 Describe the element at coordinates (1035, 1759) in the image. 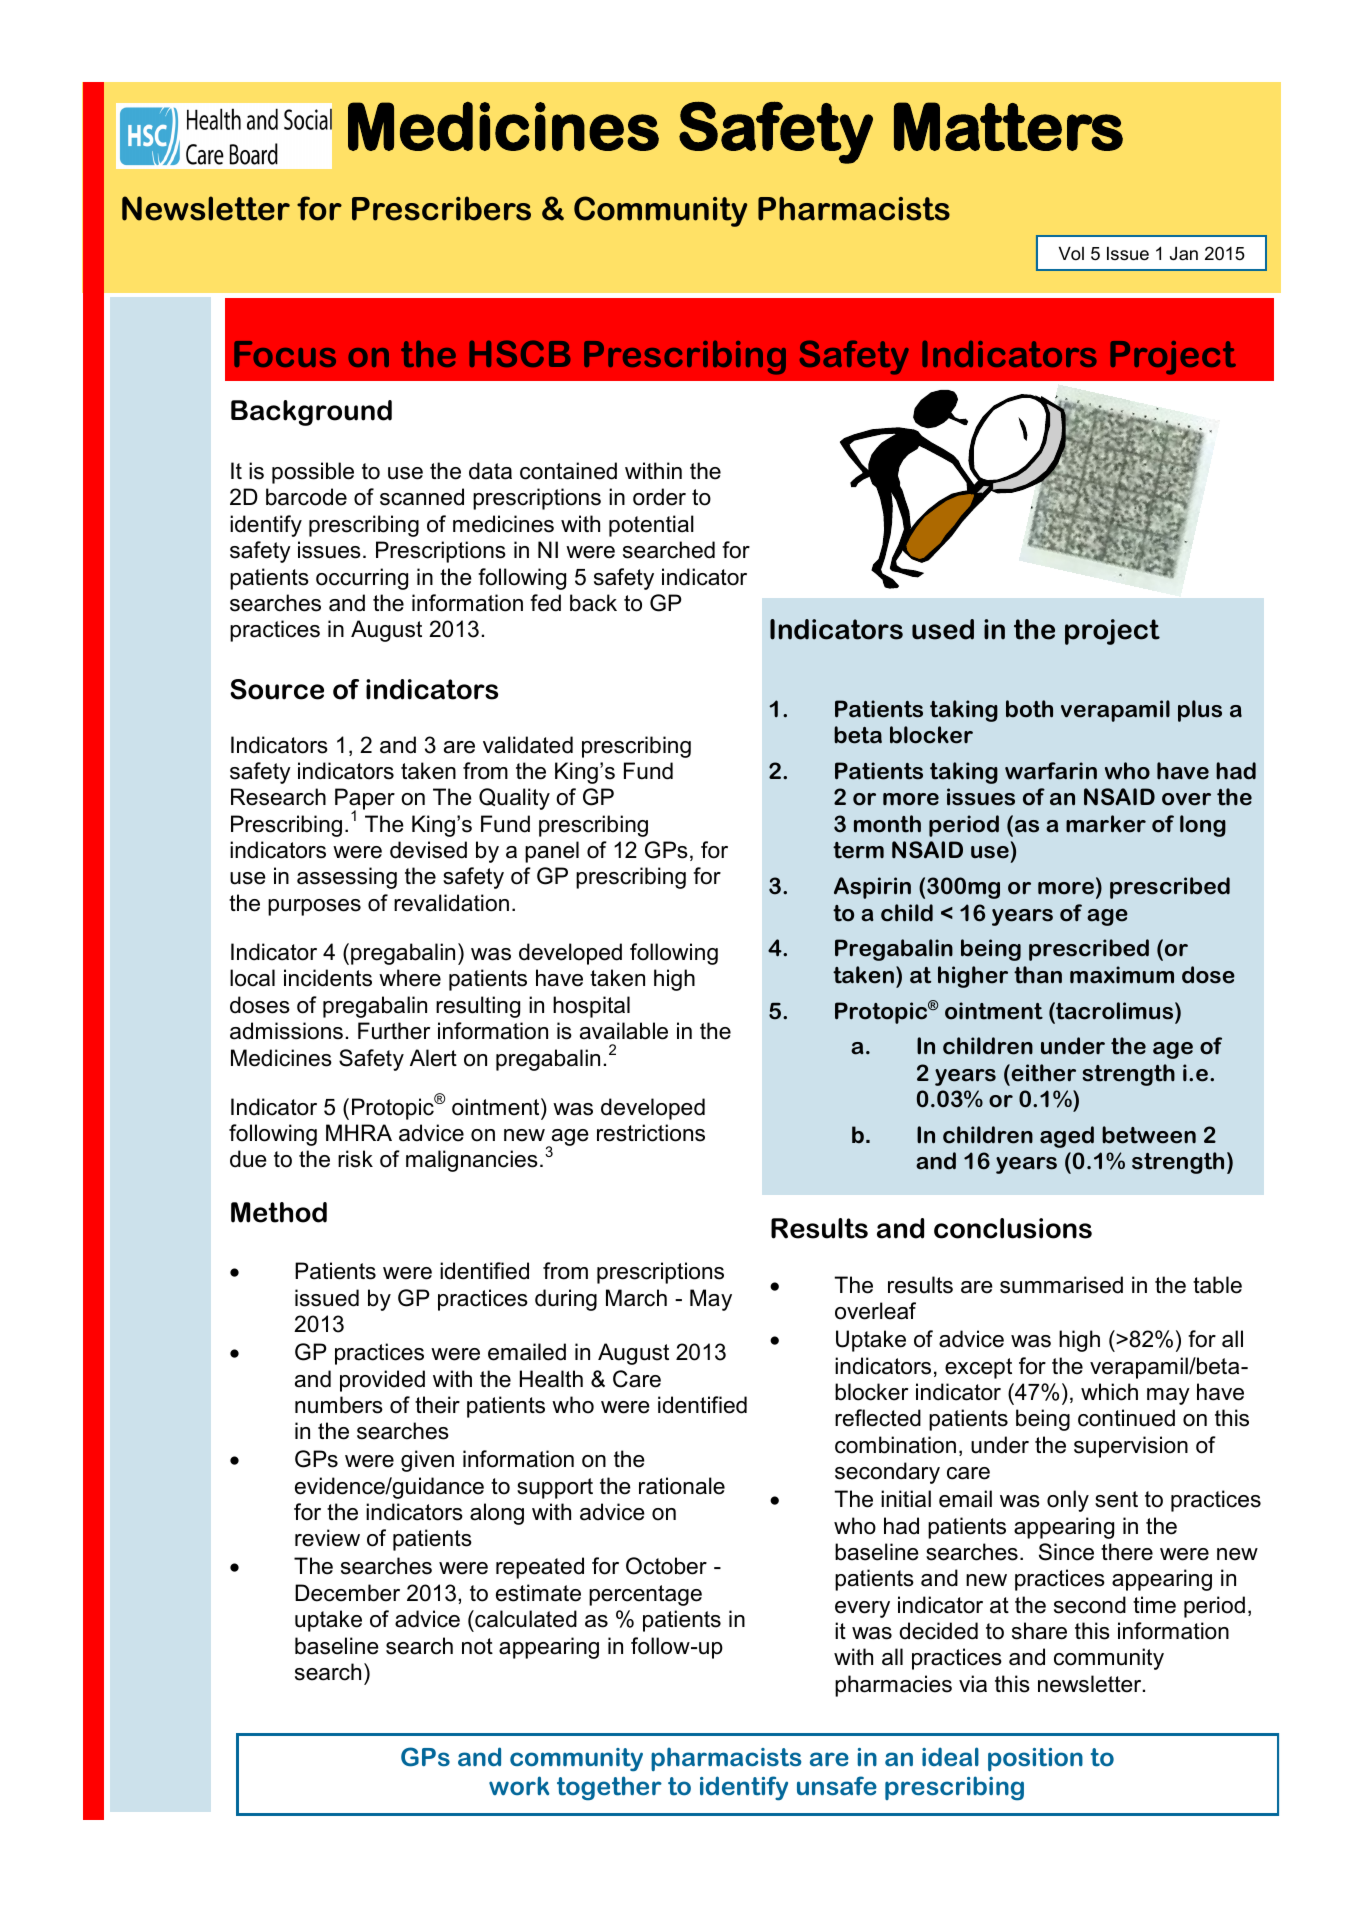

I see `position` at that location.
